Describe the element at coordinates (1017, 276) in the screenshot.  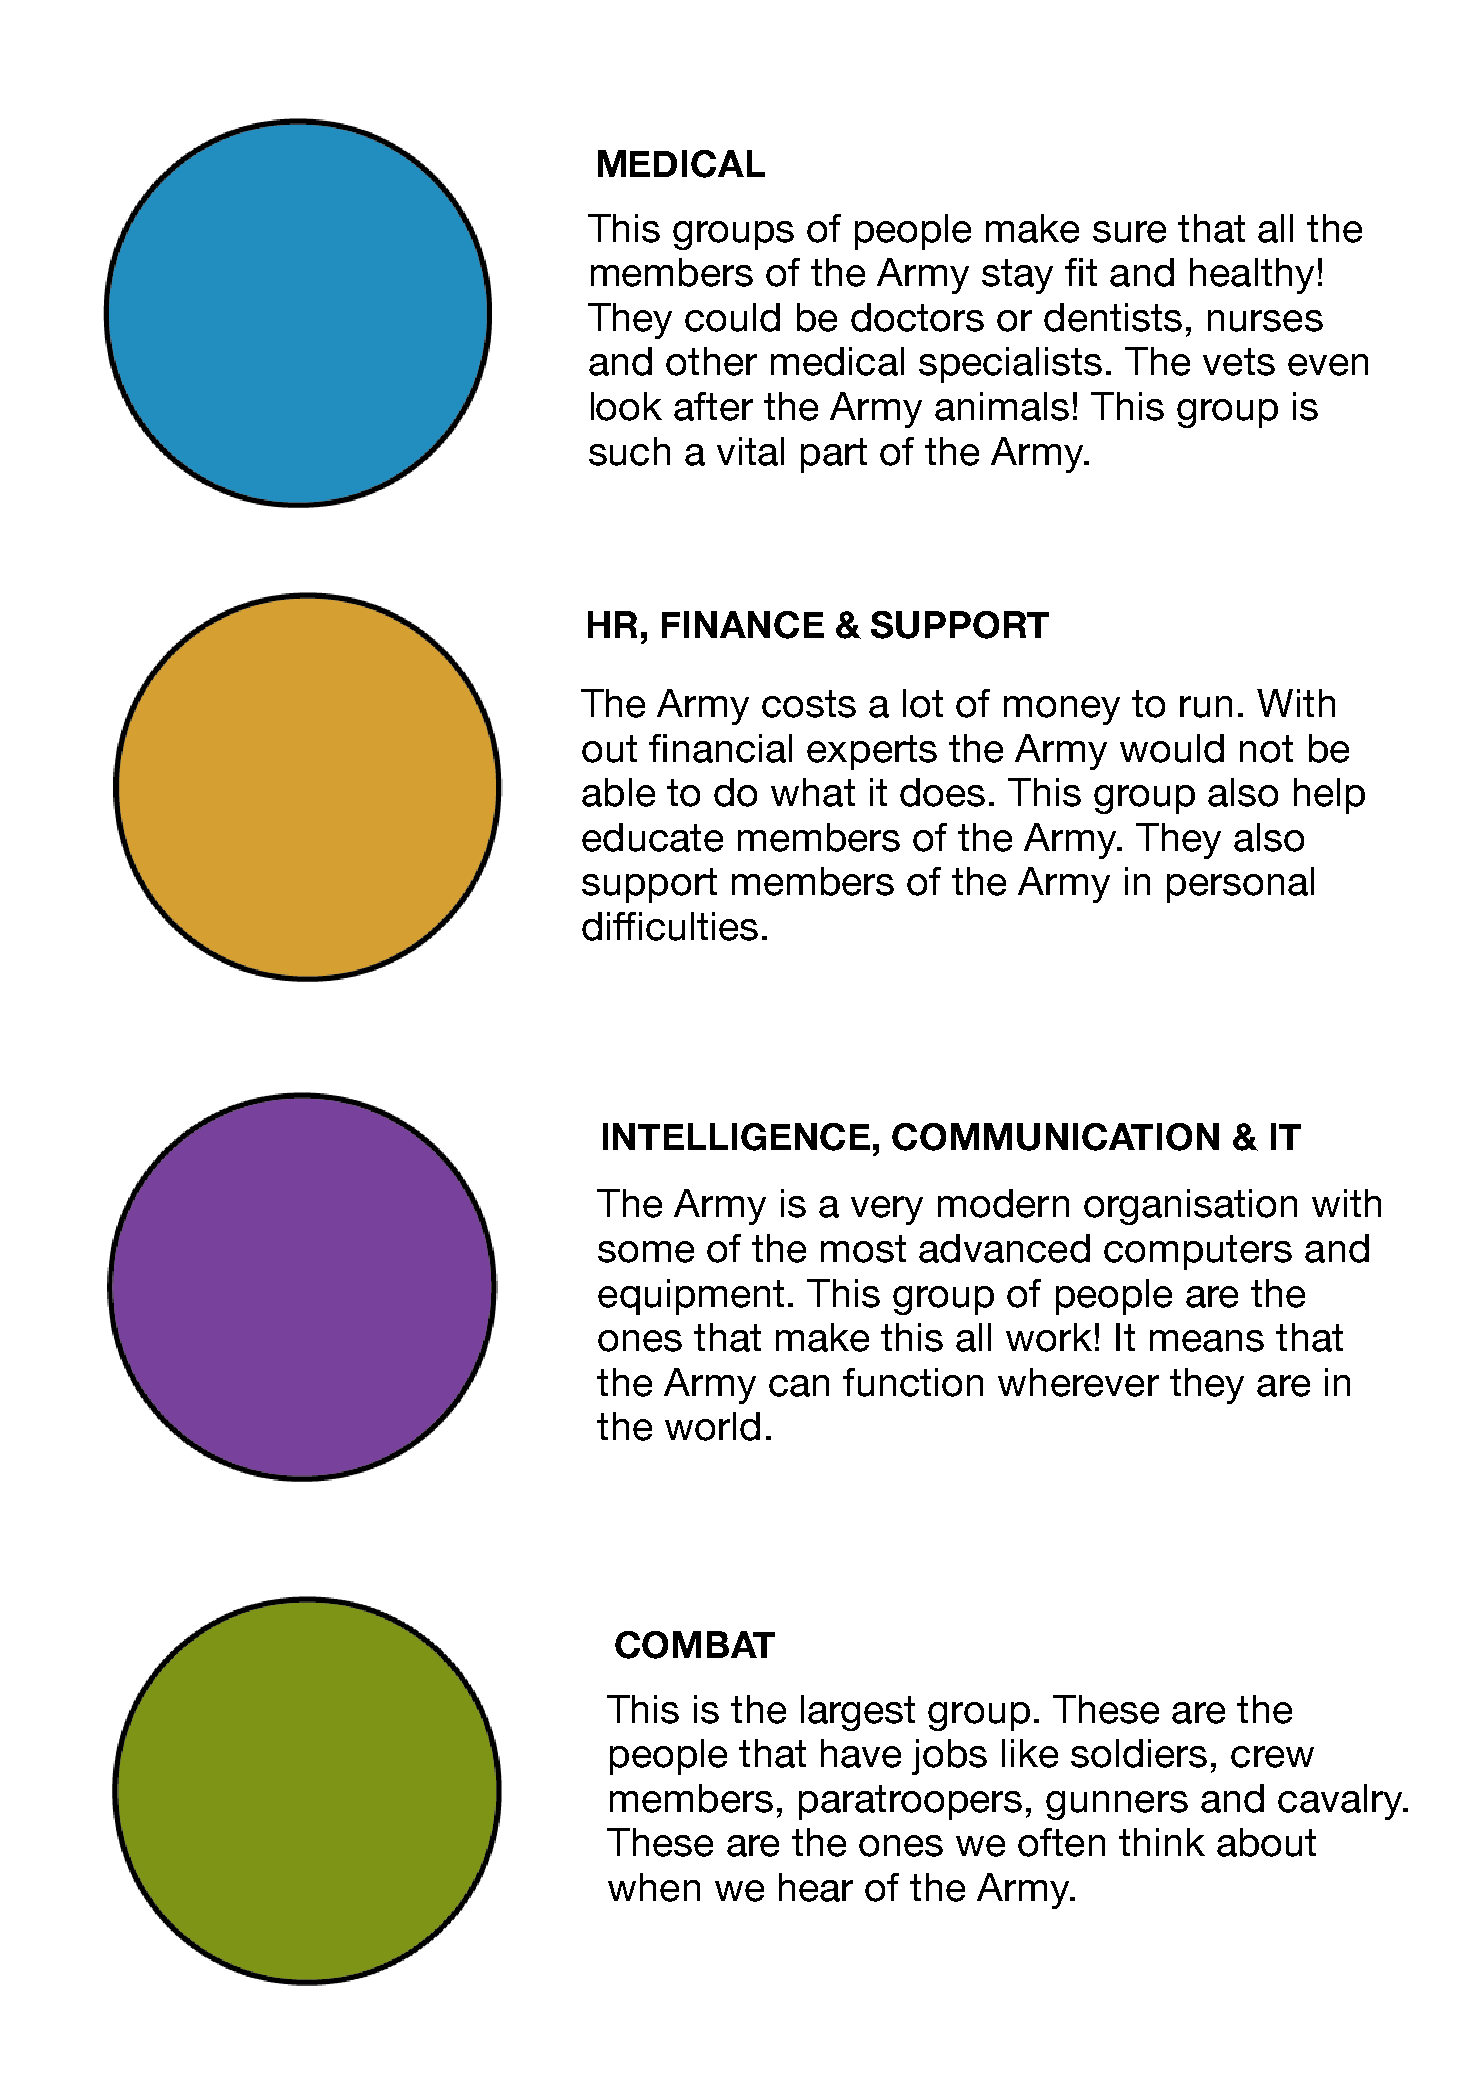
I see `stay` at that location.
